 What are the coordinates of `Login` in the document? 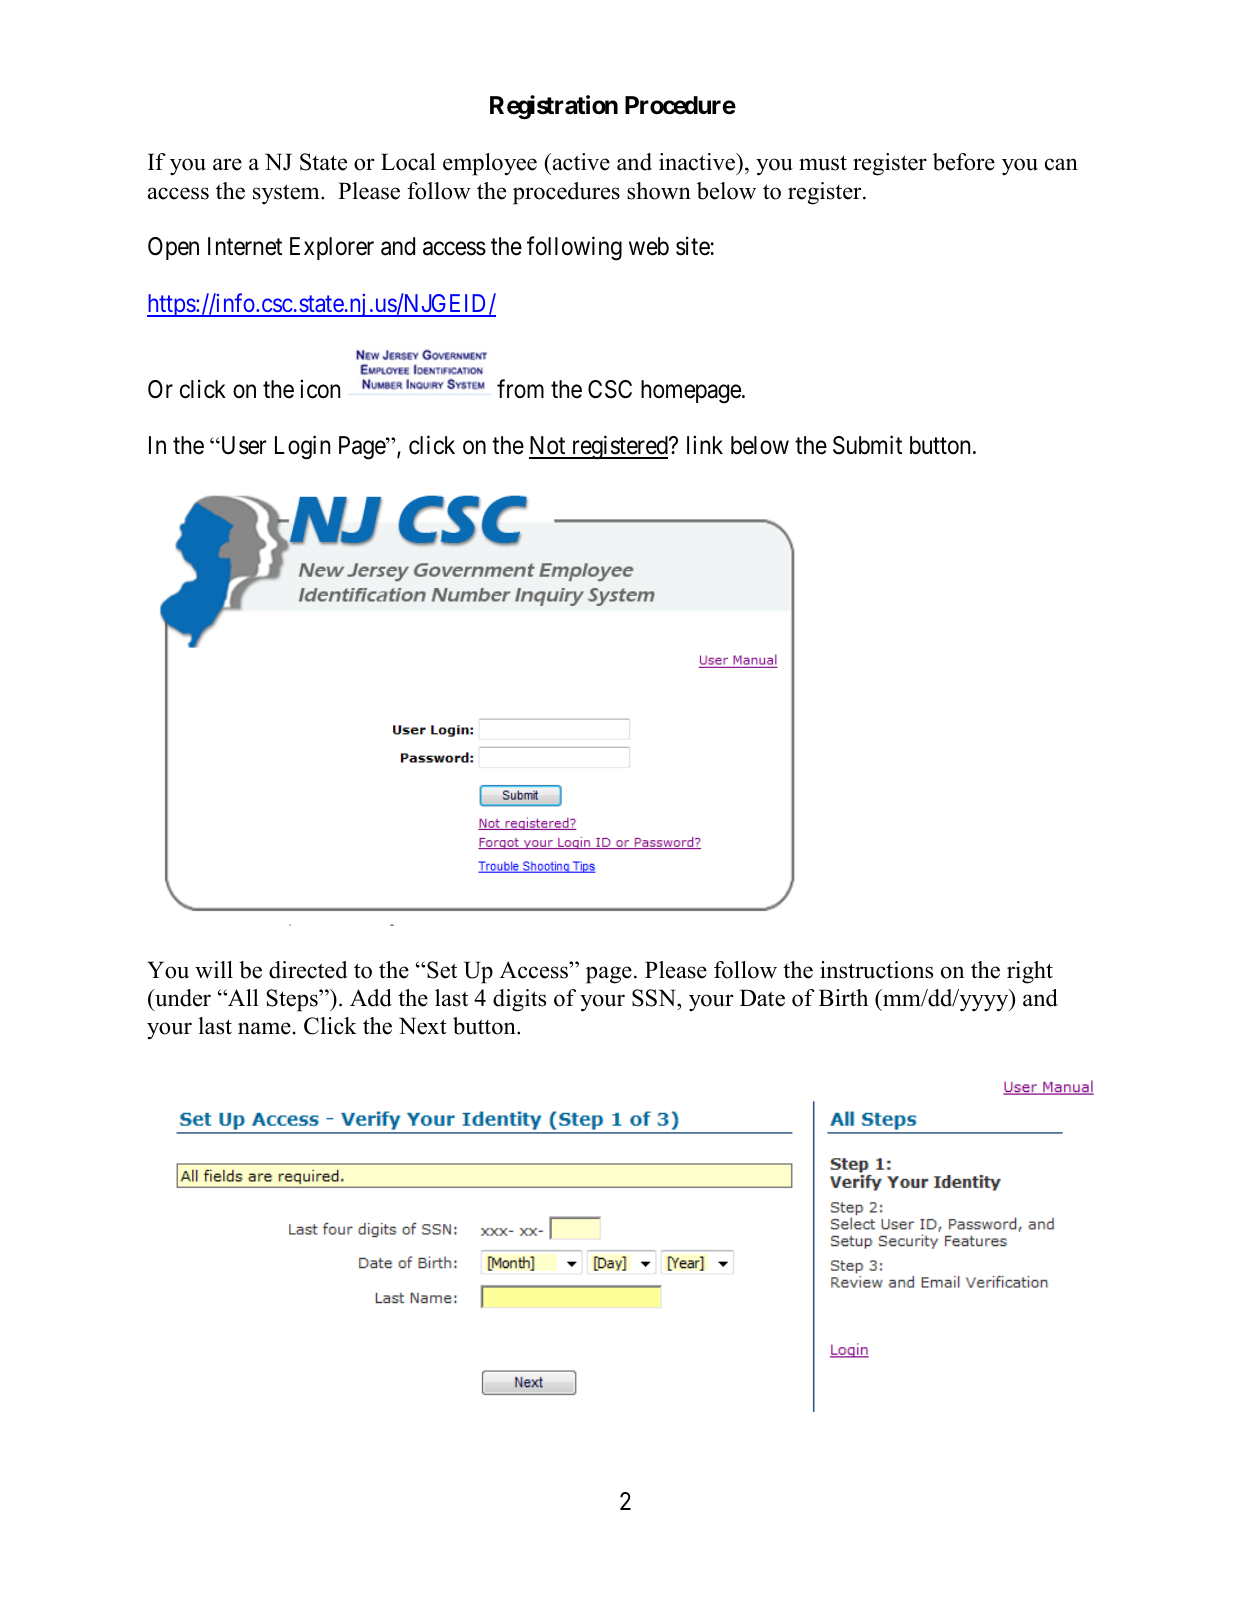 It's located at (302, 448).
